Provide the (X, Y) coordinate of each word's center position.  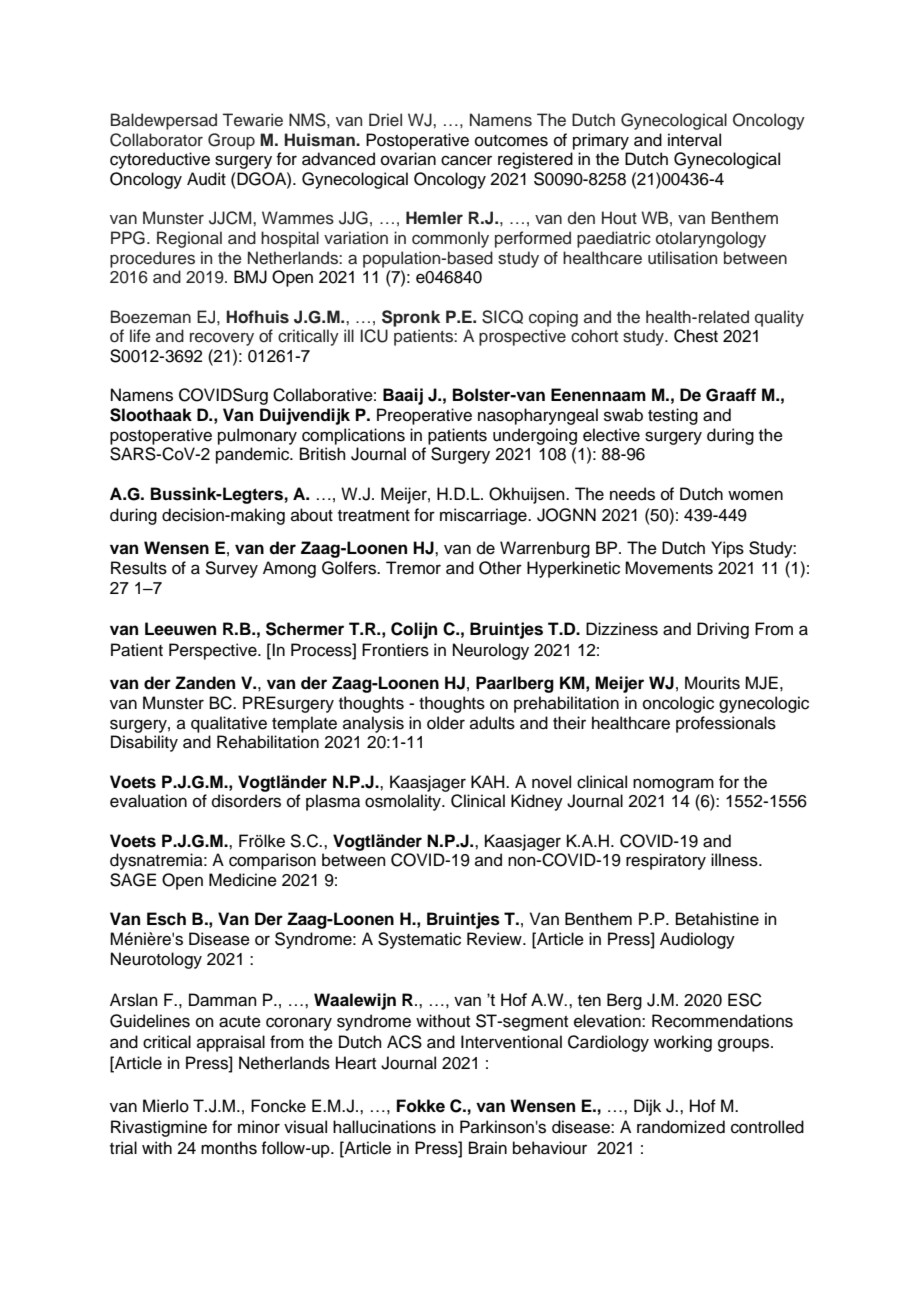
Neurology (491, 651)
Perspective (214, 651)
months (229, 1148)
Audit (206, 179)
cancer (466, 160)
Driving (723, 630)
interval (694, 140)
